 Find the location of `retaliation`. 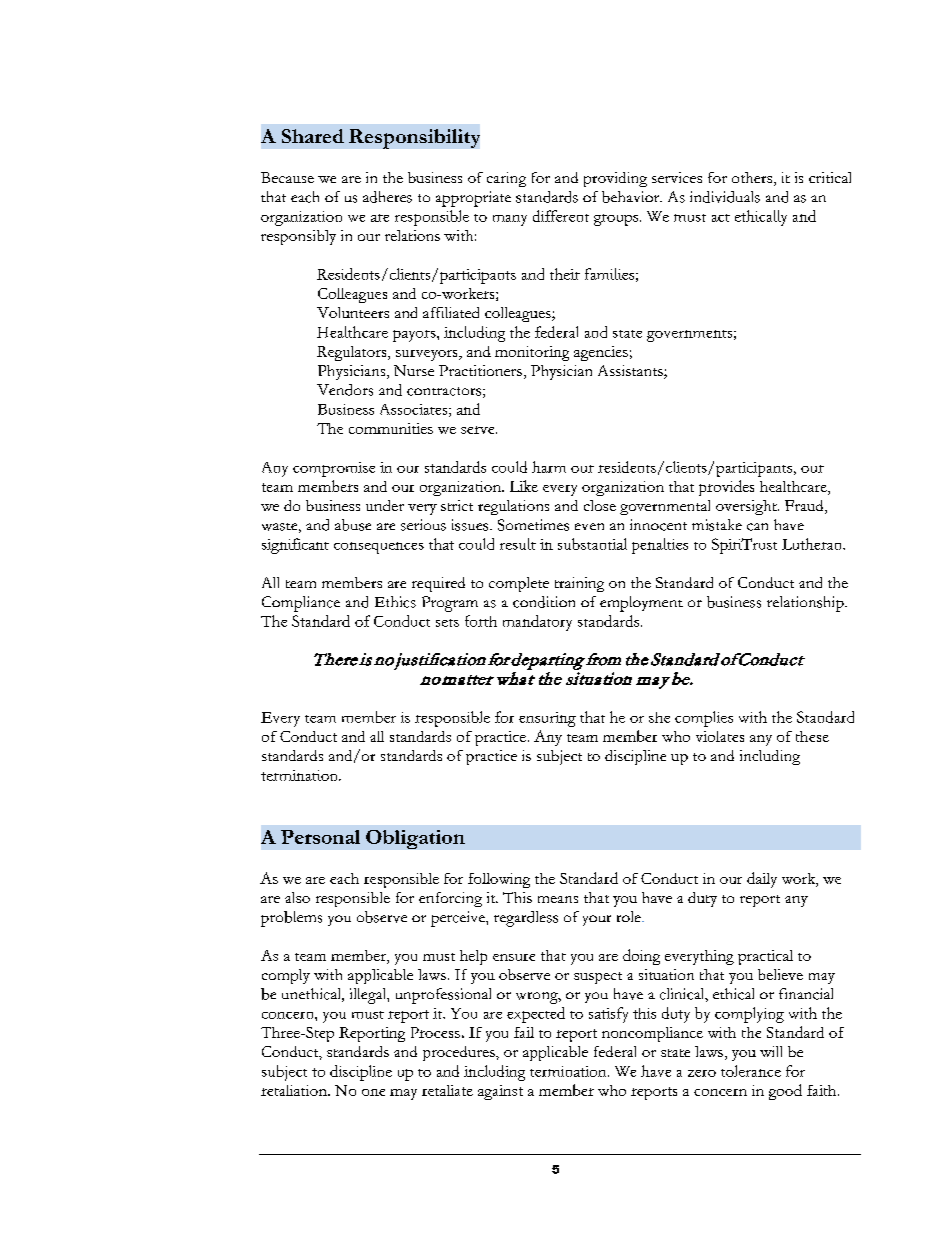

retaliation is located at coordinates (295, 1090).
